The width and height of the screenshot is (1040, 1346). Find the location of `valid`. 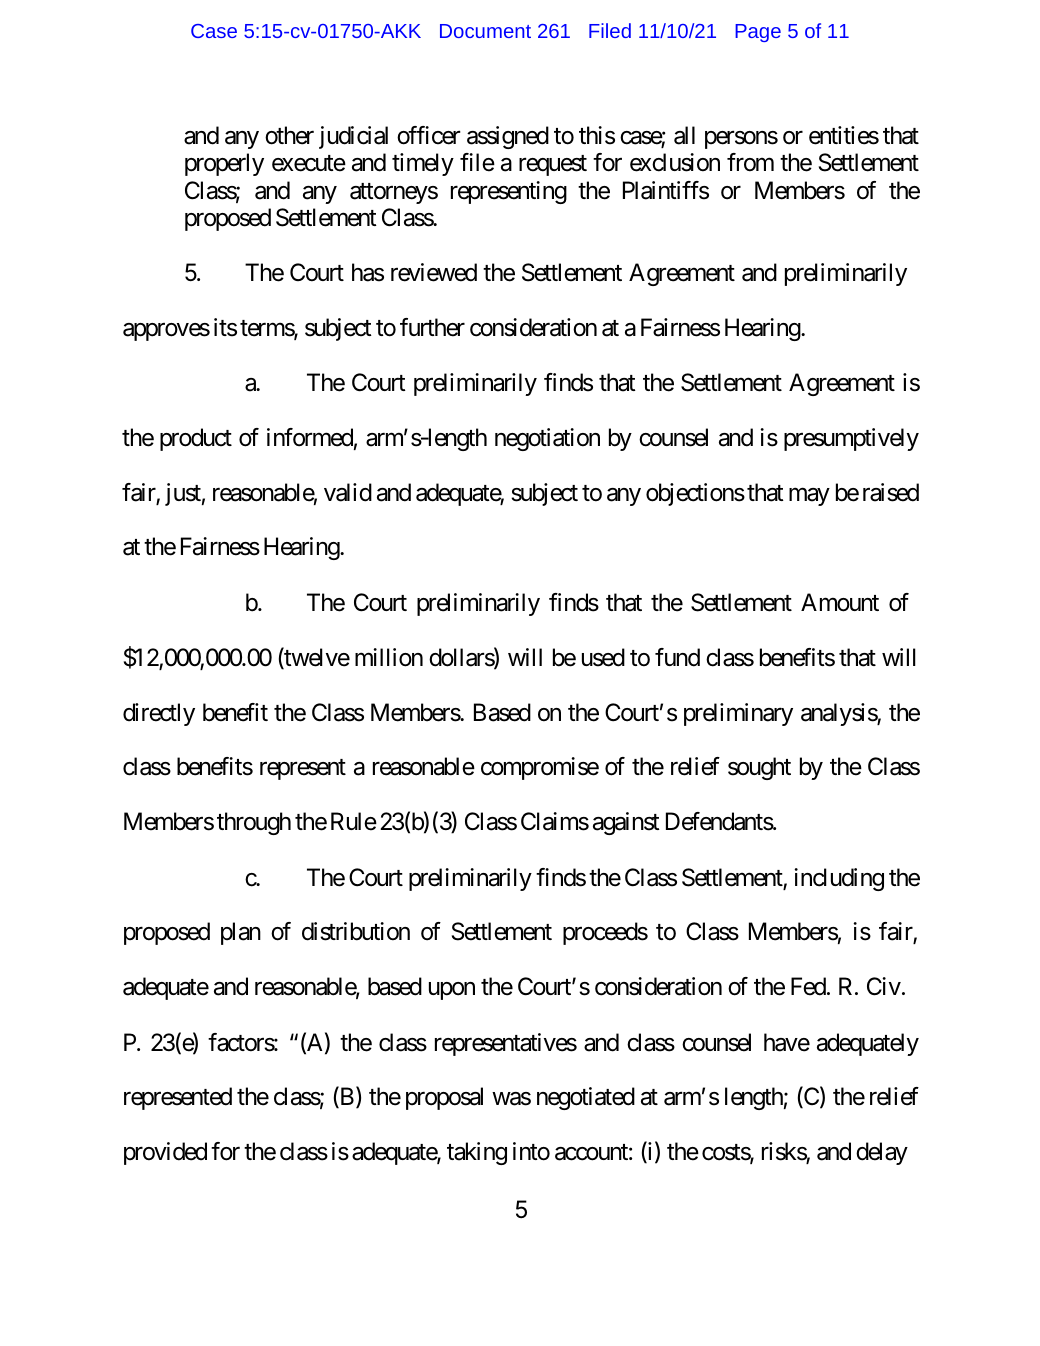

valid is located at coordinates (348, 492).
